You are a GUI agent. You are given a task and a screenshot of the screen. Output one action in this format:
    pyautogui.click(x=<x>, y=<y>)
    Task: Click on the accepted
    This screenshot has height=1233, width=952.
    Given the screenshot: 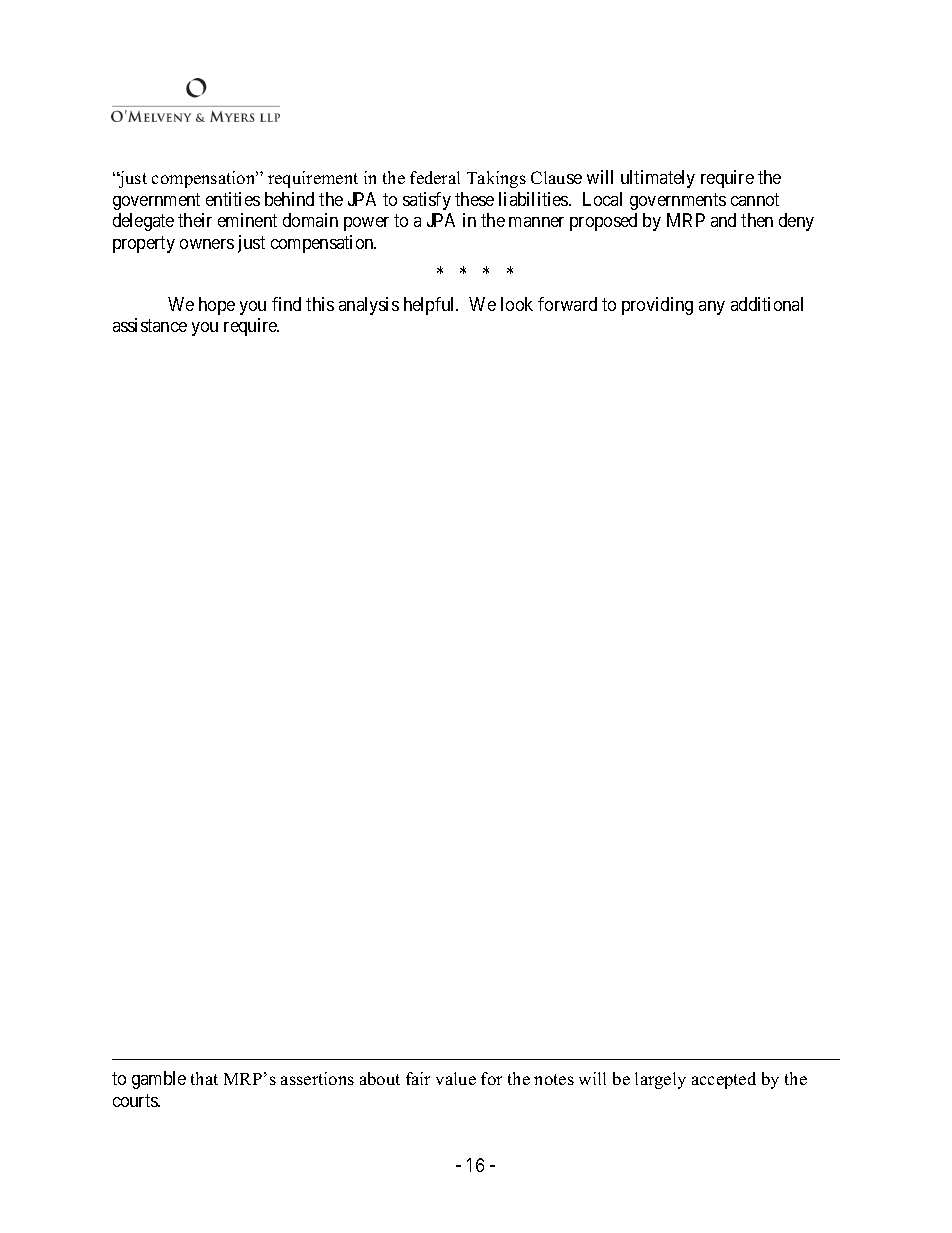 What is the action you would take?
    pyautogui.click(x=724, y=1080)
